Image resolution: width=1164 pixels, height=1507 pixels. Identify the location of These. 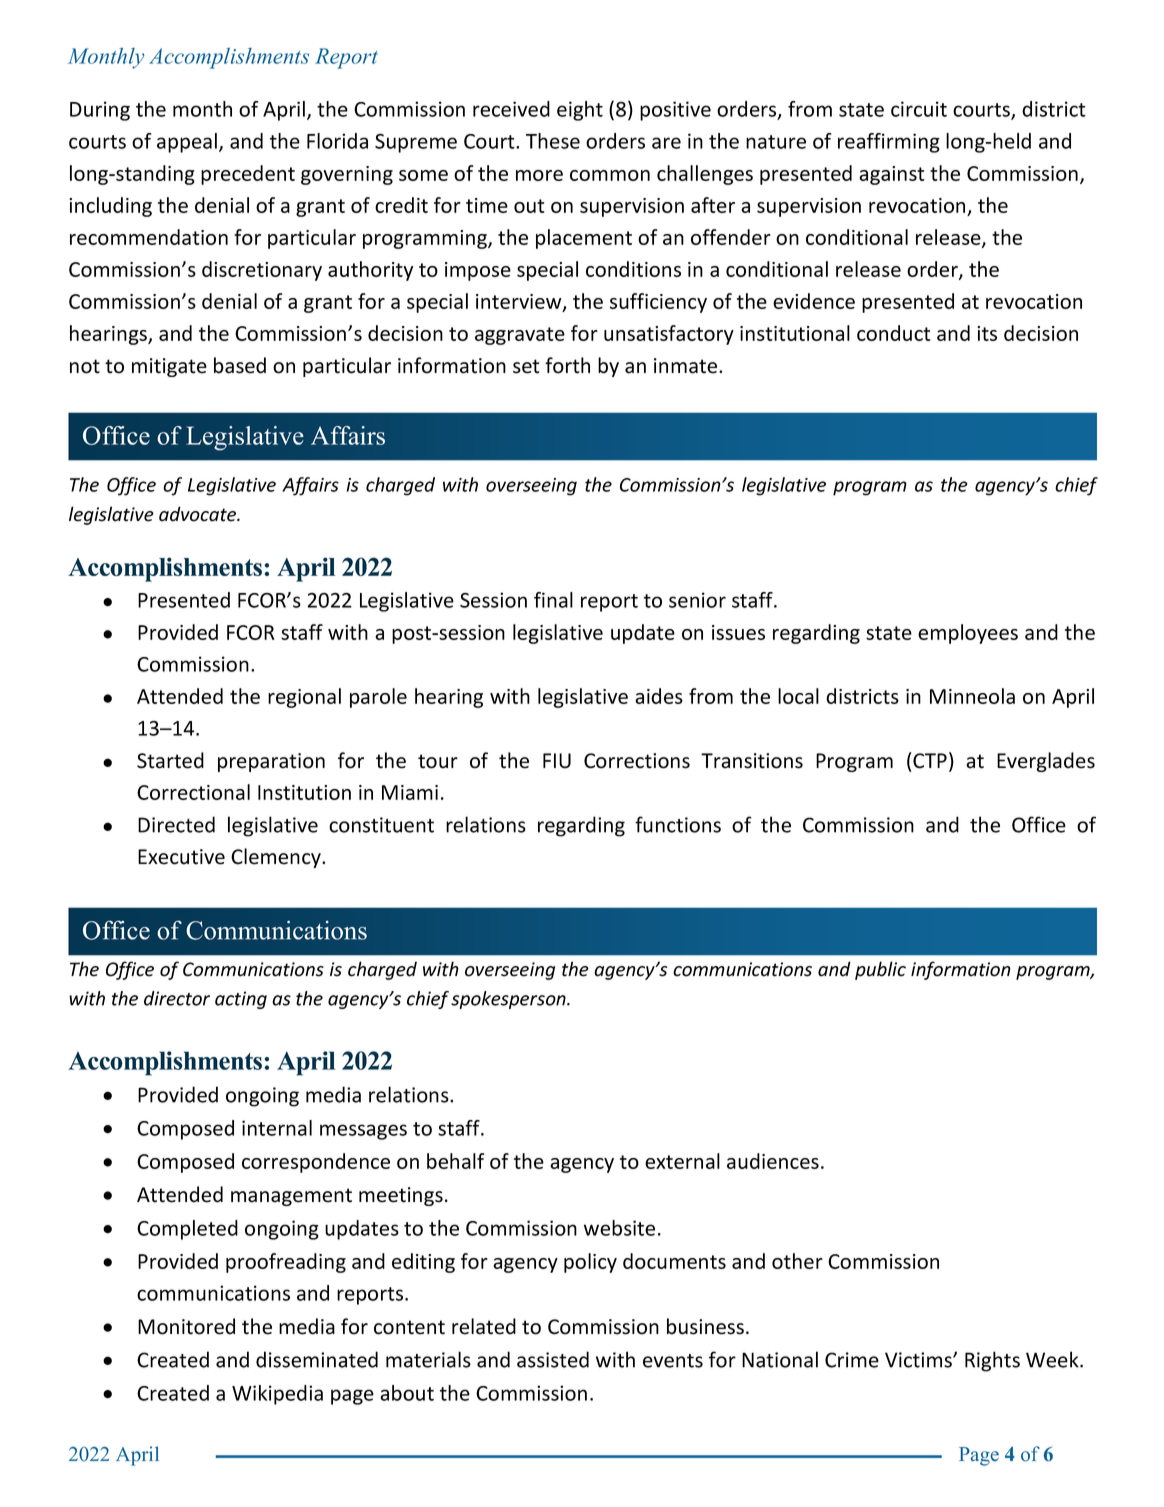
(553, 141).
